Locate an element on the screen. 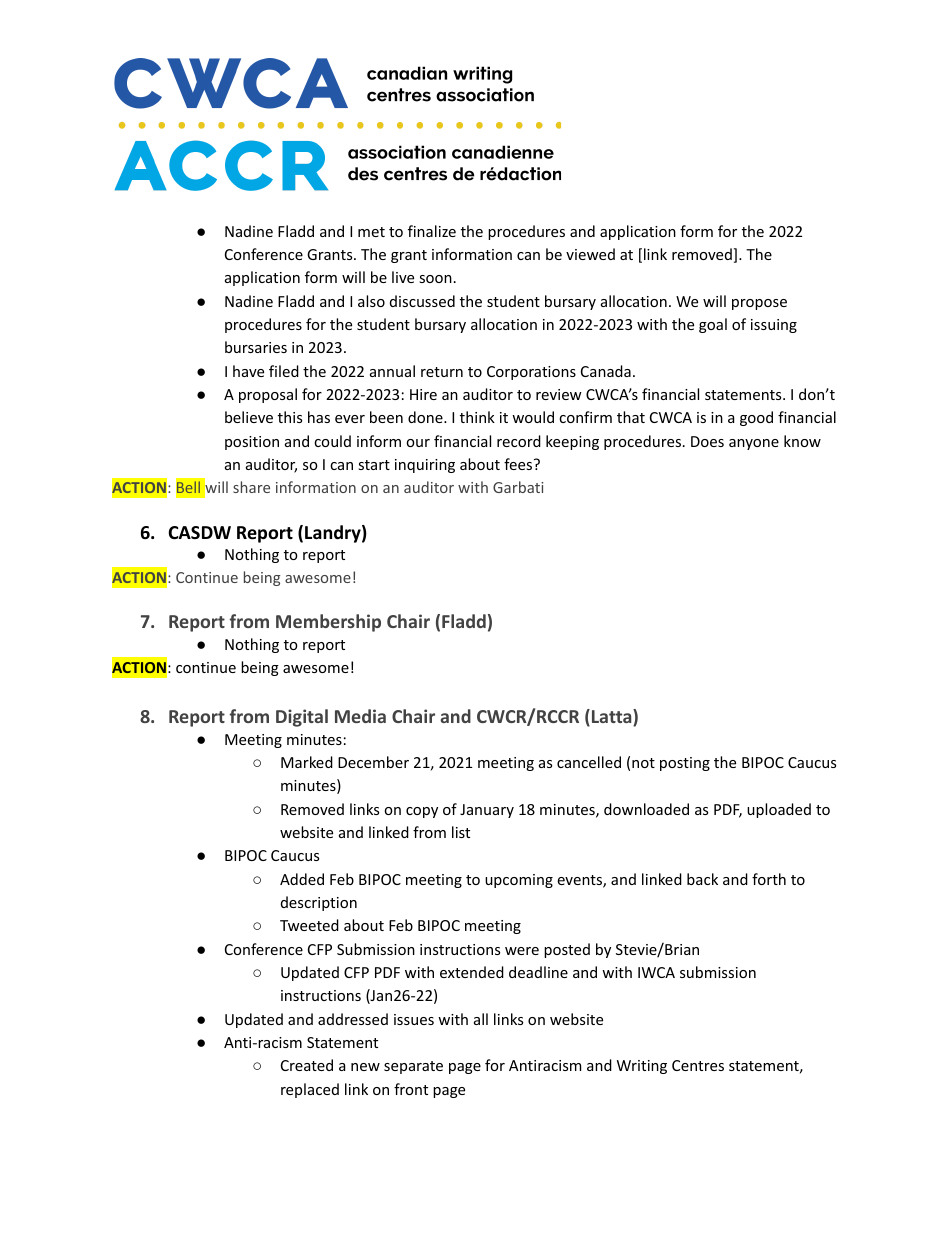 This screenshot has width=952, height=1233. met is located at coordinates (371, 232).
